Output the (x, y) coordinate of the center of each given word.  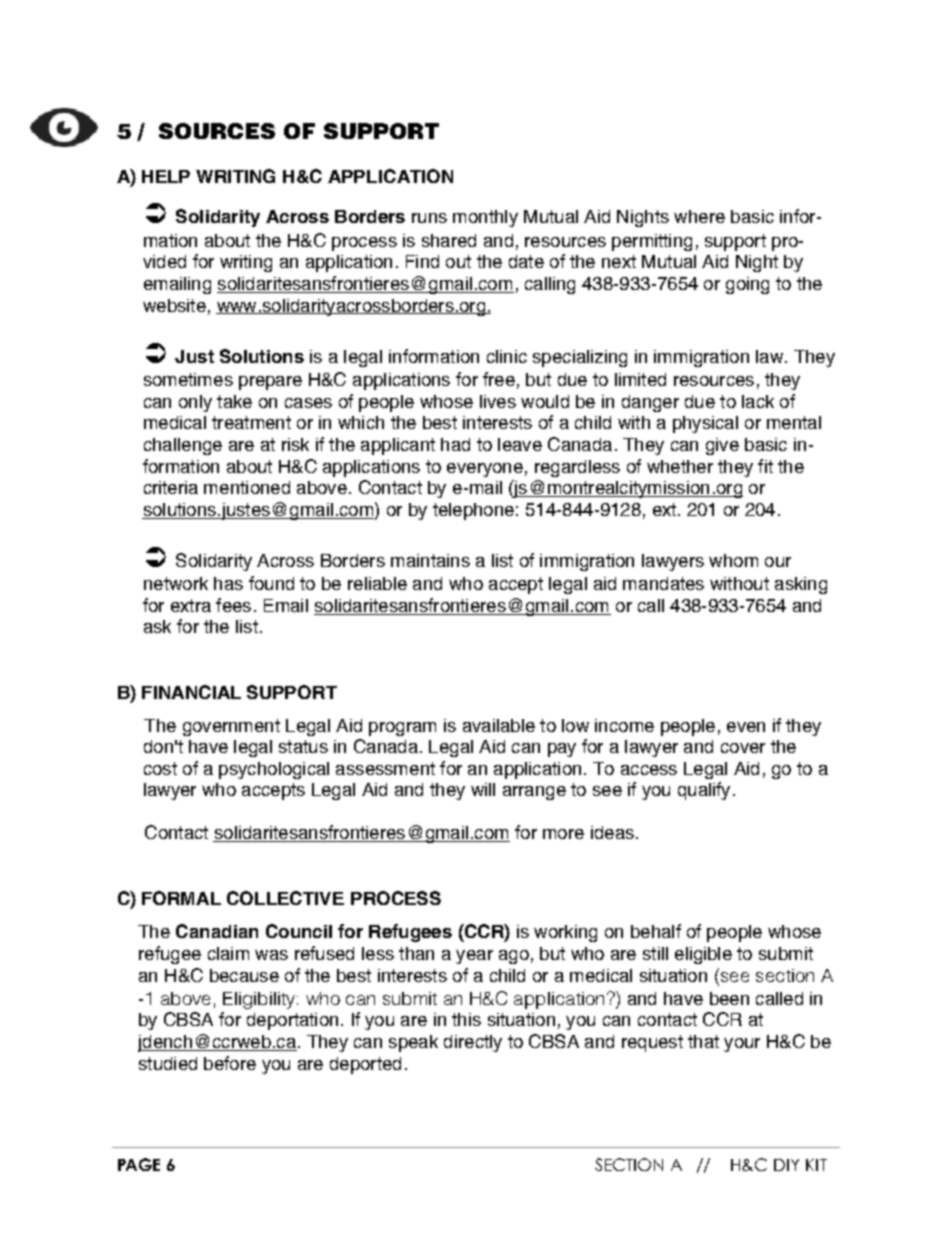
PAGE (139, 1164)
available (499, 725)
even (746, 727)
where (699, 216)
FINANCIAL (191, 692)
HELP (166, 176)
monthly (485, 218)
